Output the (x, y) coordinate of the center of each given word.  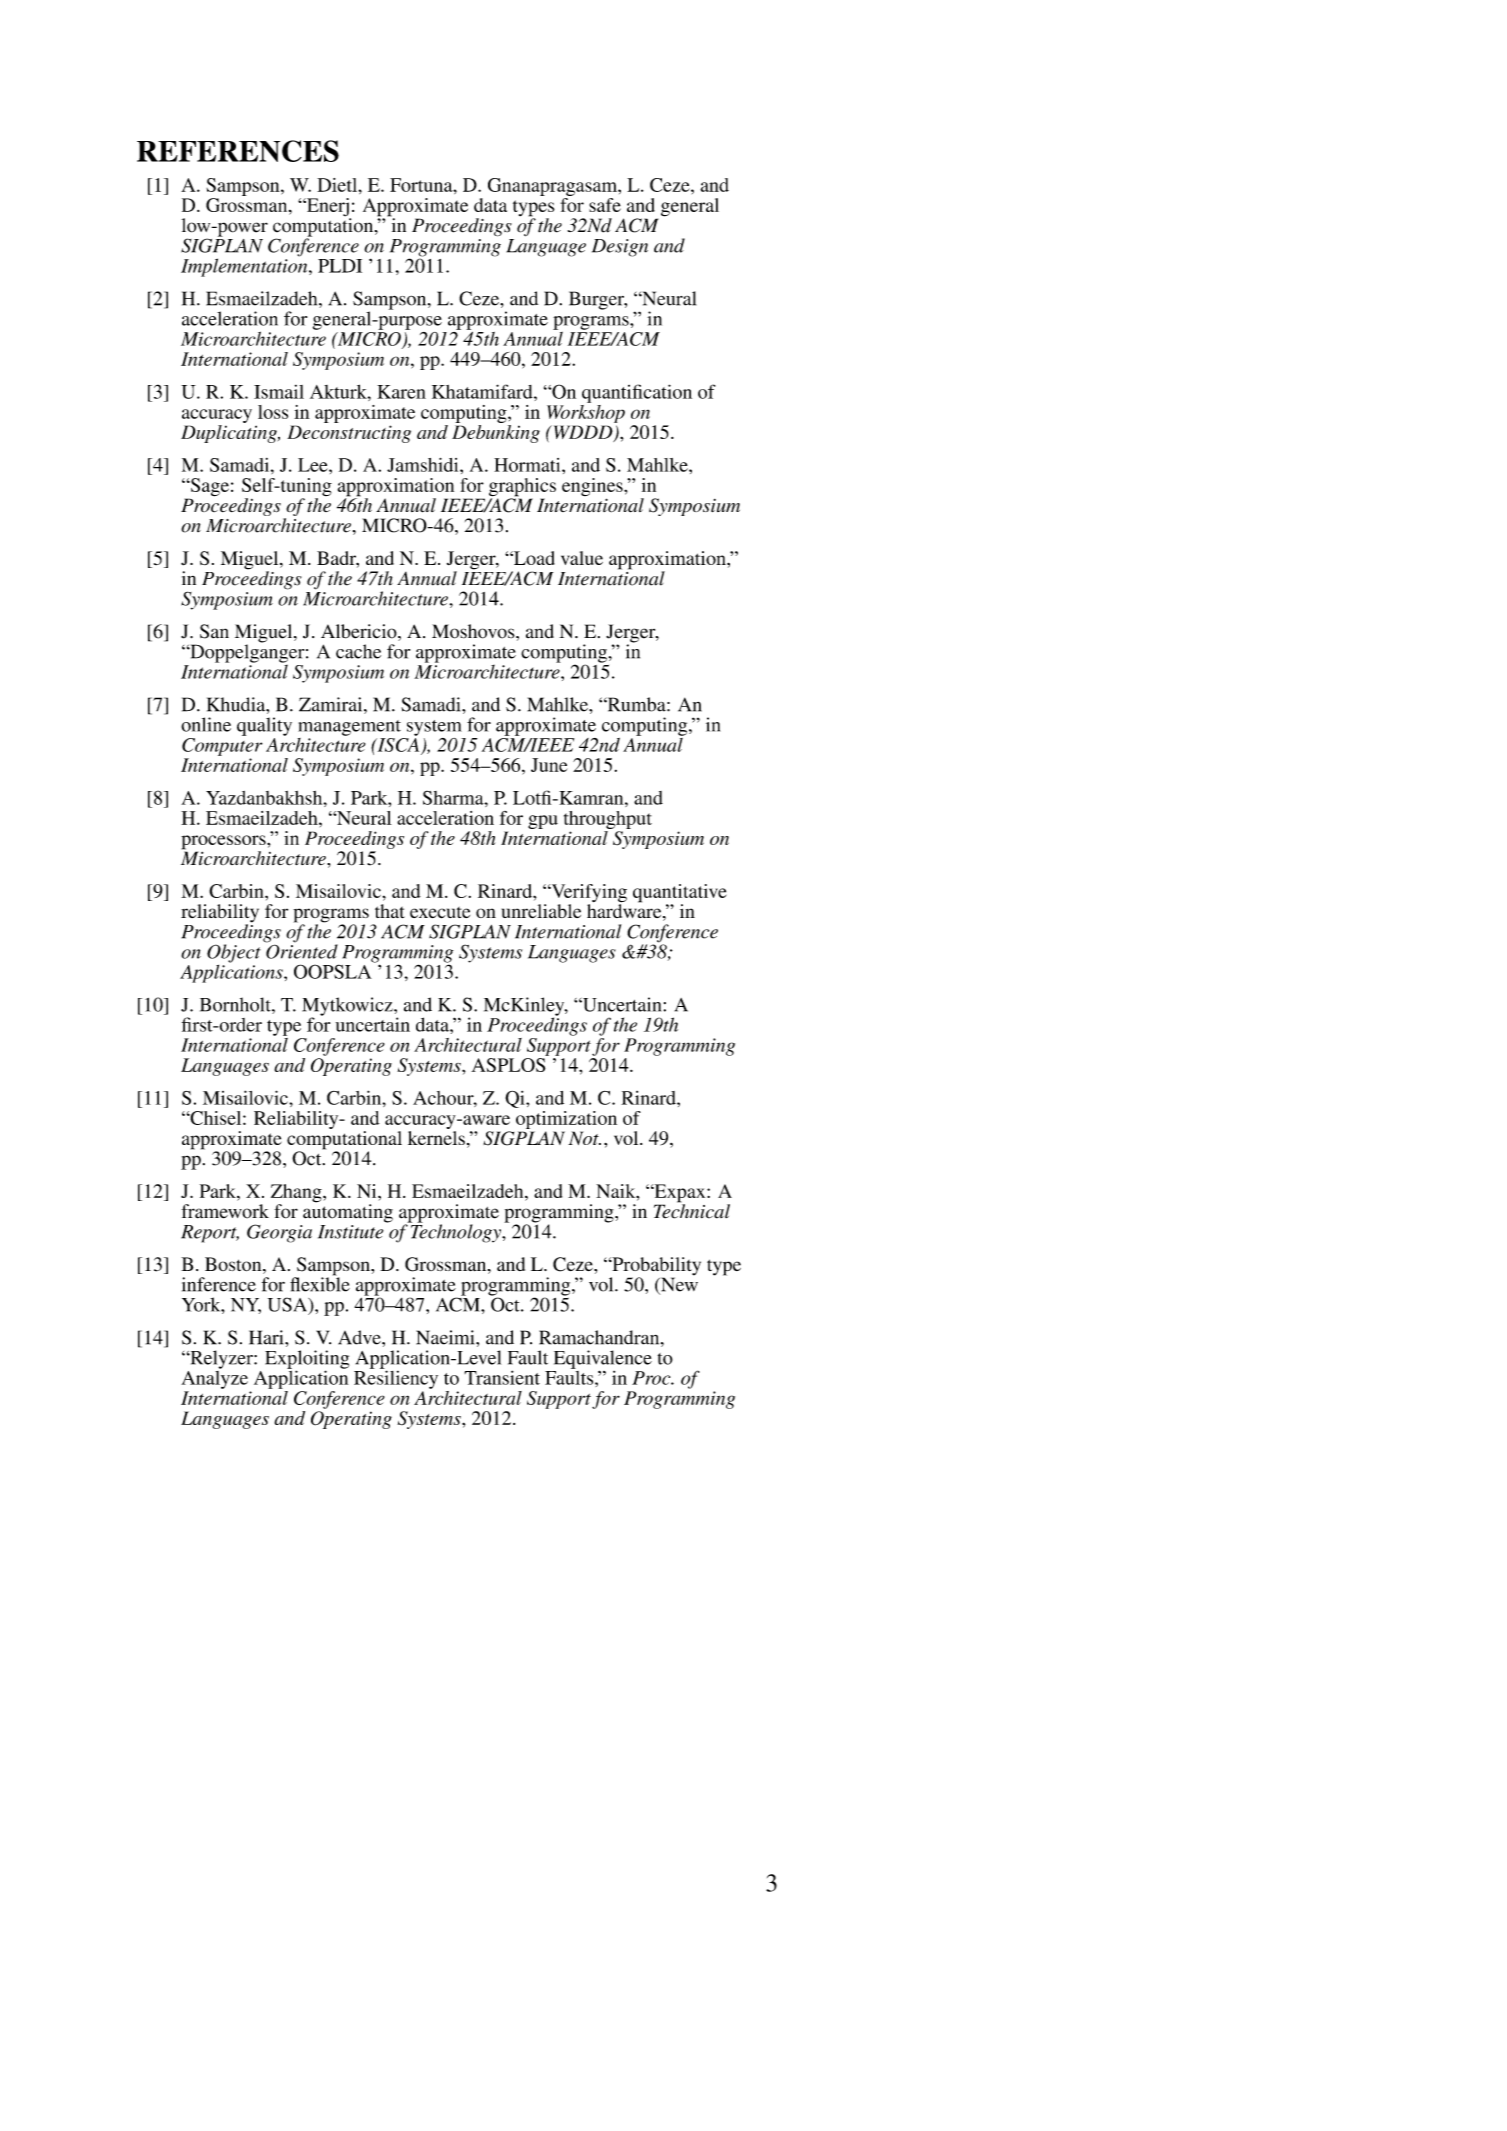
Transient (502, 1377)
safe (605, 205)
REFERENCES (238, 151)
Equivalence (603, 1360)
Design (620, 248)
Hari (267, 1337)
